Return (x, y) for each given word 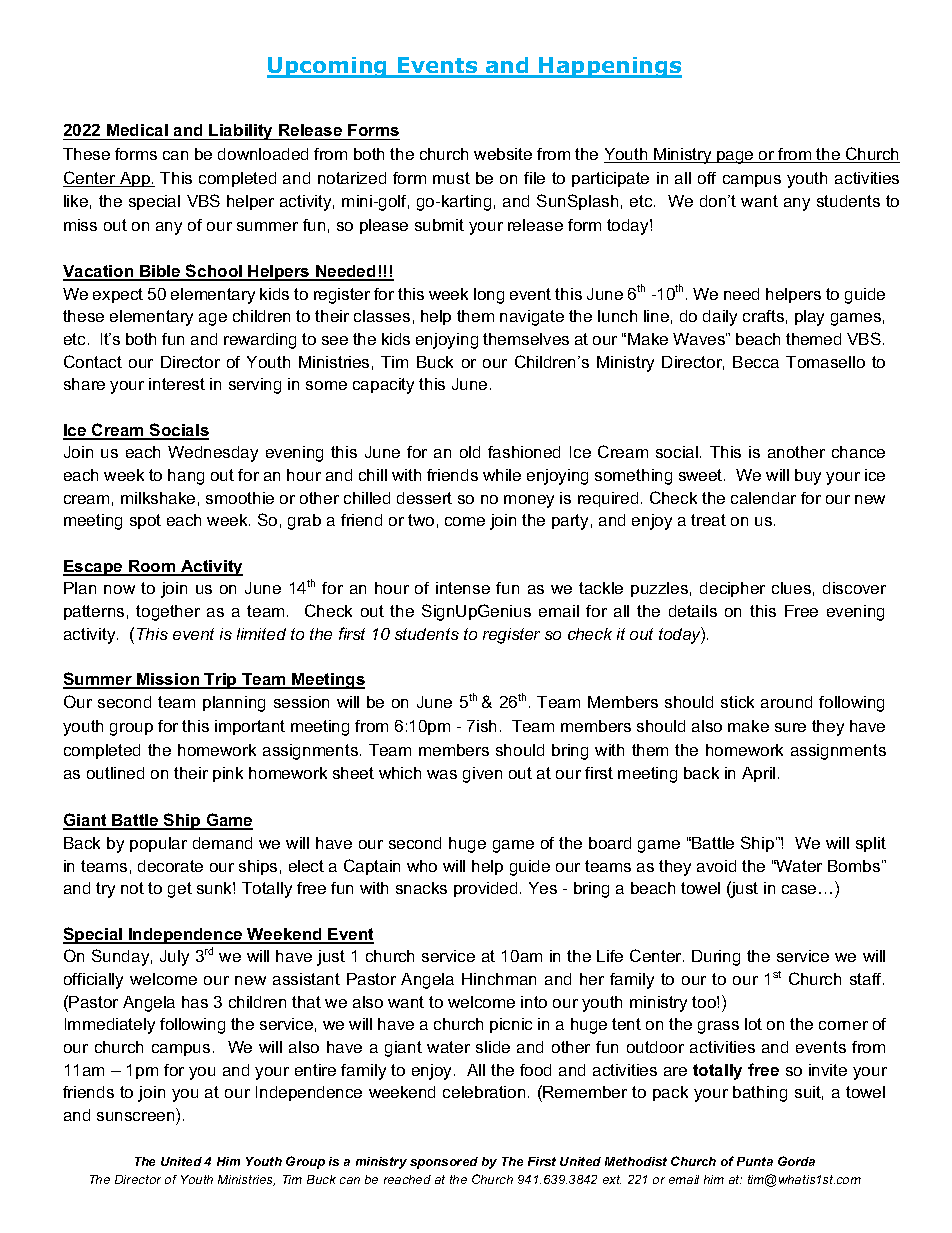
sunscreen (135, 1116)
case (799, 889)
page (735, 157)
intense (463, 588)
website (503, 154)
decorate (170, 866)
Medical (137, 130)
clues (791, 588)
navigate (532, 318)
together (168, 613)
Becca (756, 362)
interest (177, 384)
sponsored (444, 1163)
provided (485, 889)
